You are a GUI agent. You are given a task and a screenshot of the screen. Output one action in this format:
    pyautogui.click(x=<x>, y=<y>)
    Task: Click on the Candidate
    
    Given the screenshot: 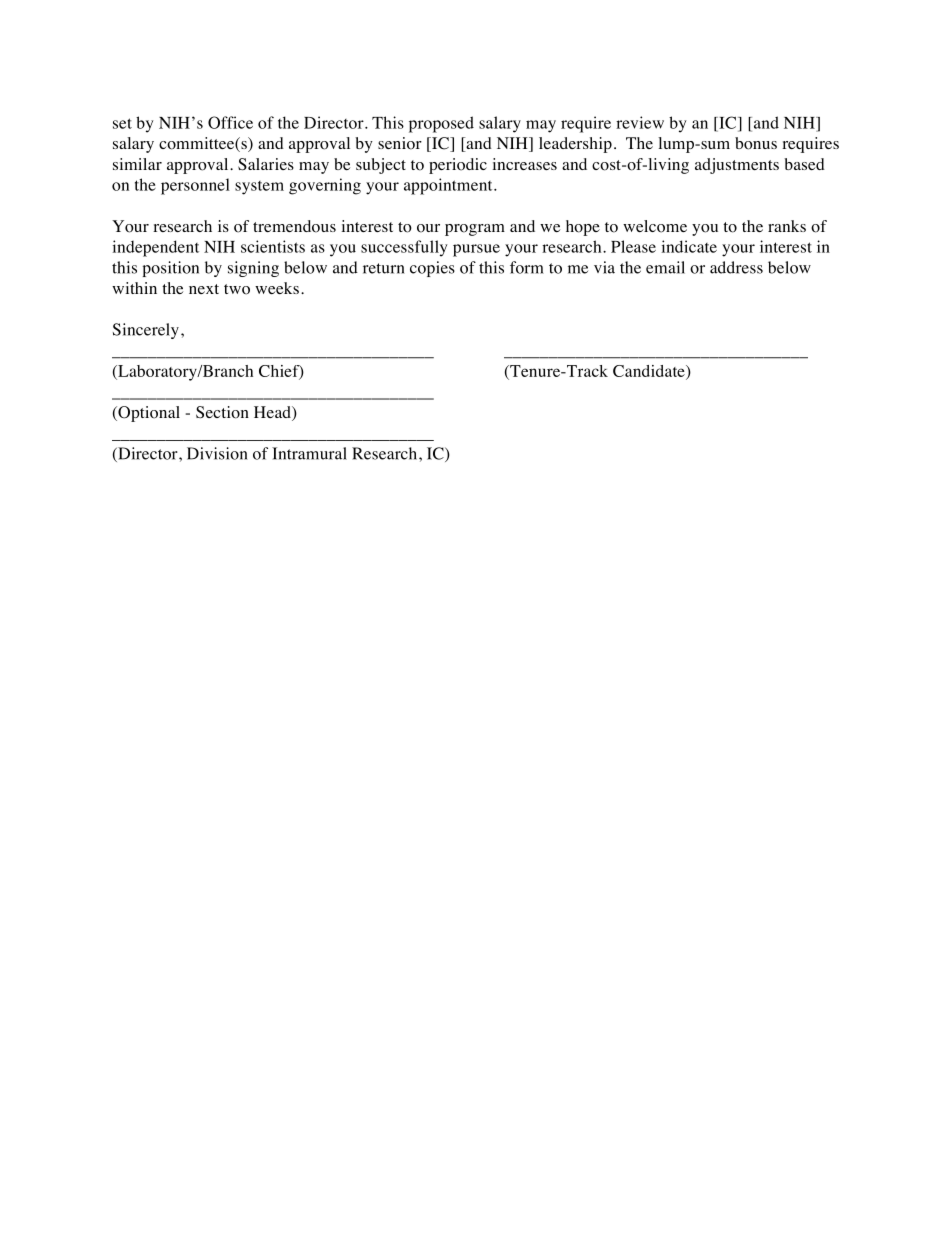 What is the action you would take?
    pyautogui.click(x=650, y=371)
